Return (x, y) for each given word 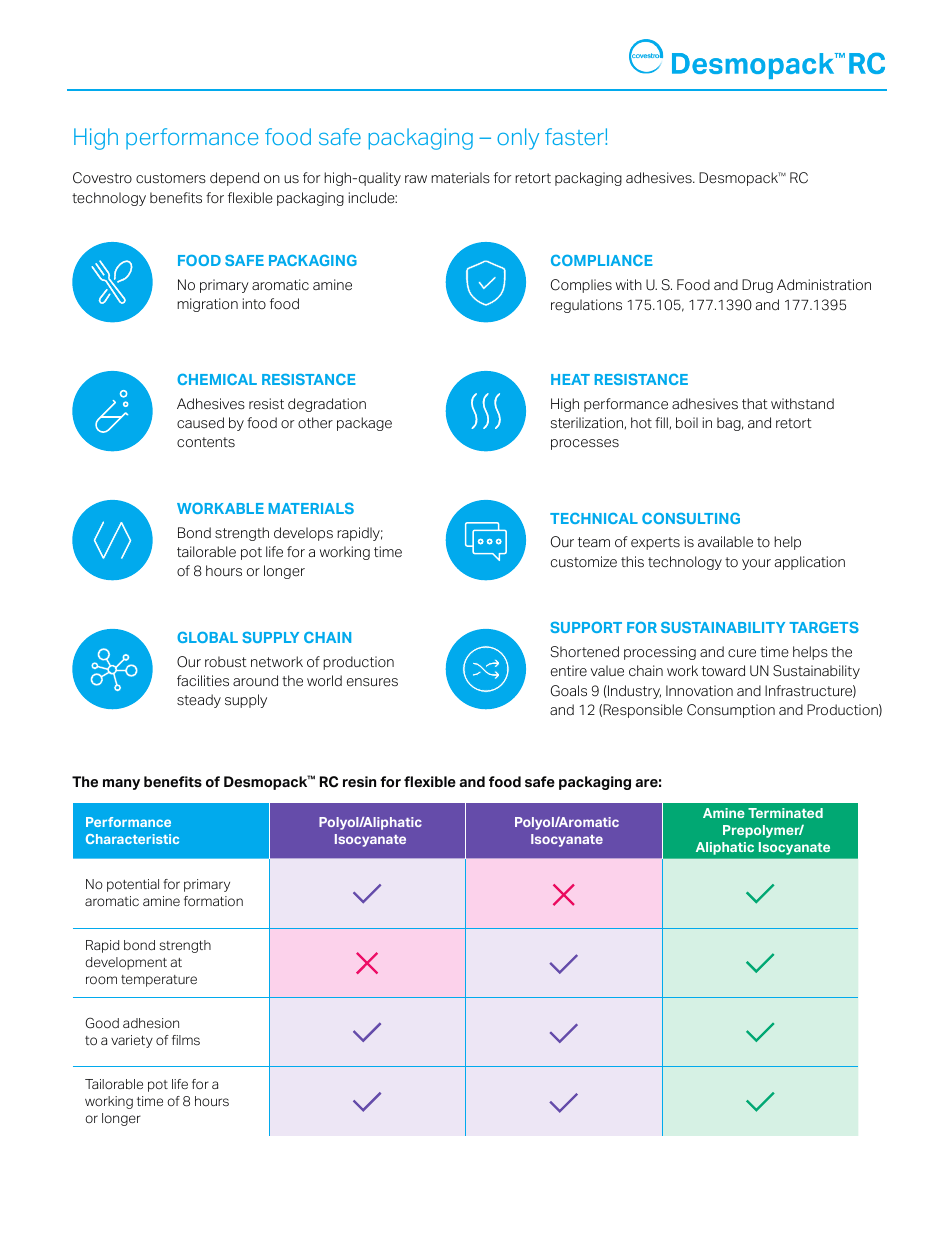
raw (416, 179)
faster (575, 136)
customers (171, 178)
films (186, 1040)
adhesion (151, 1023)
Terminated (785, 813)
